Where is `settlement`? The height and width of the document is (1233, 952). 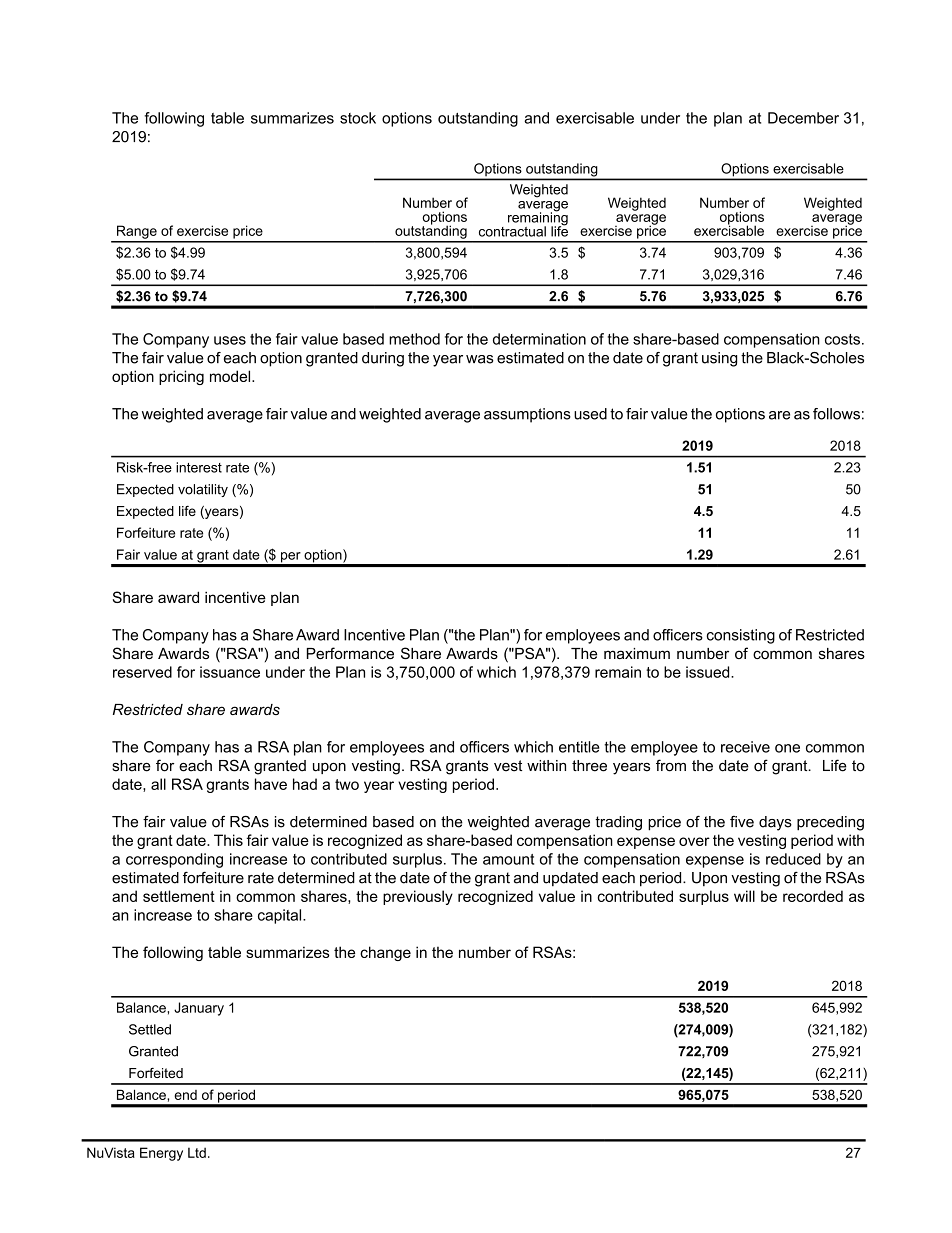
settlement is located at coordinates (179, 896).
